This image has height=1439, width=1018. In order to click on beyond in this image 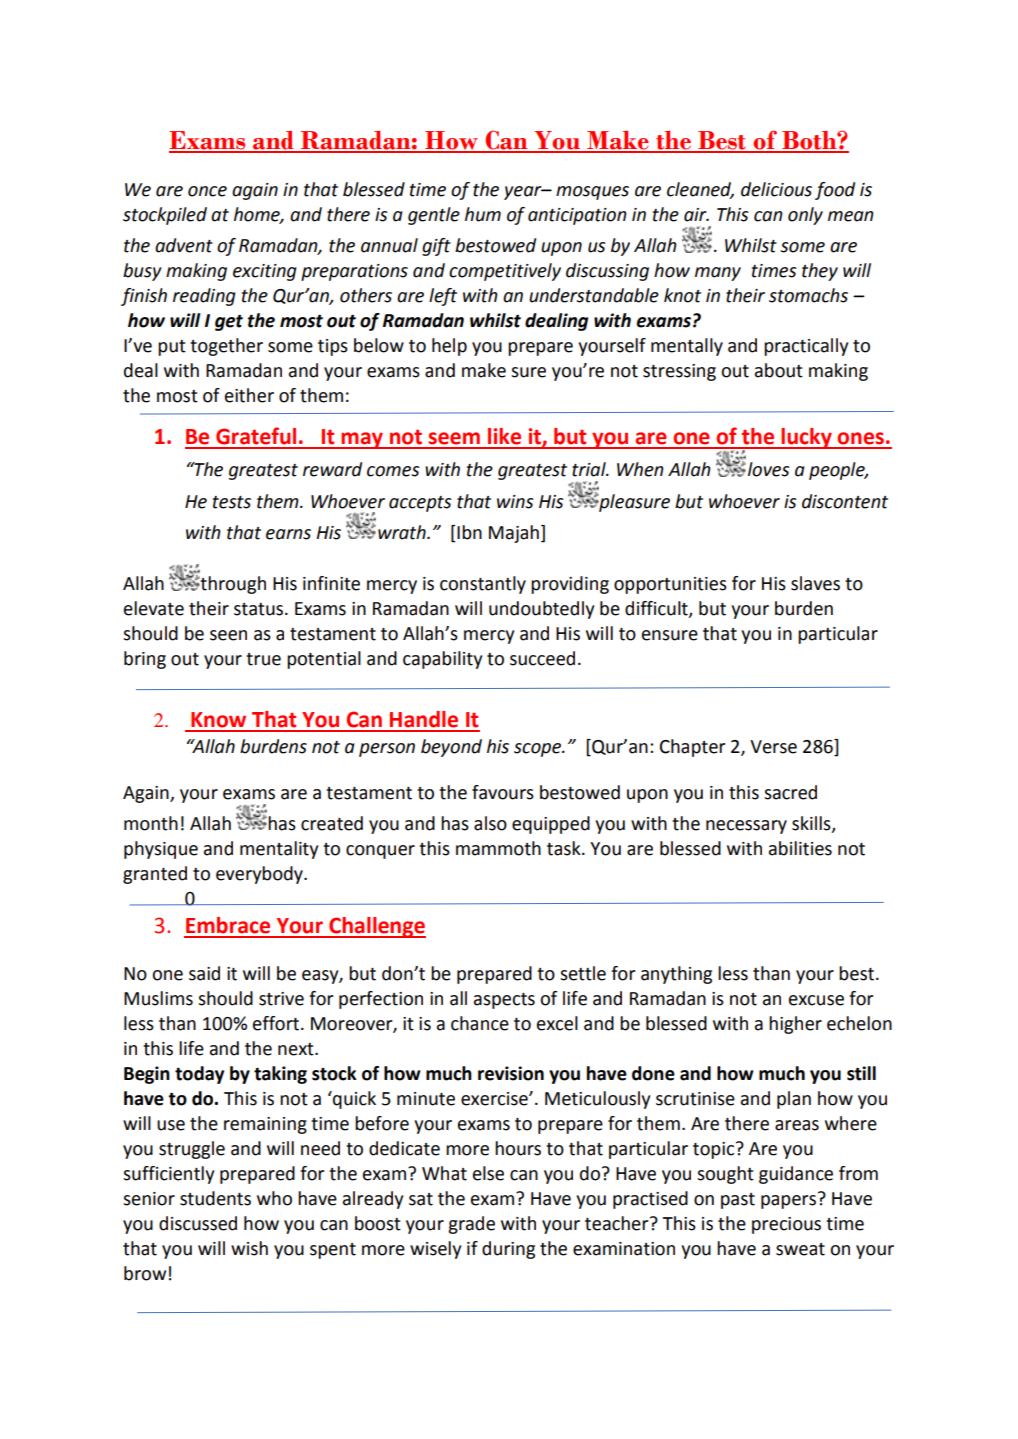, I will do `click(451, 748)`.
